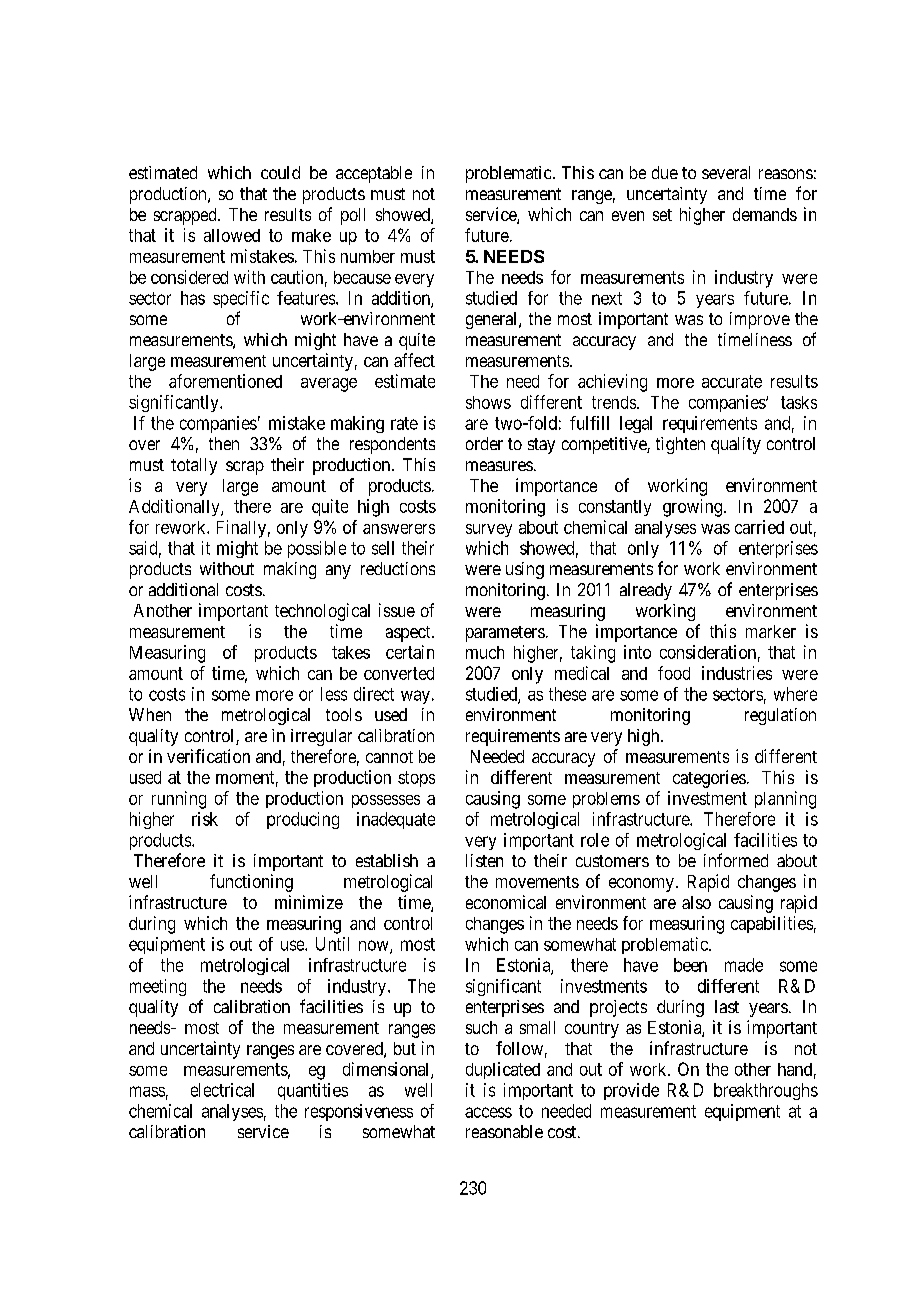 The height and width of the document is (1308, 924). I want to click on allowed, so click(232, 235).
